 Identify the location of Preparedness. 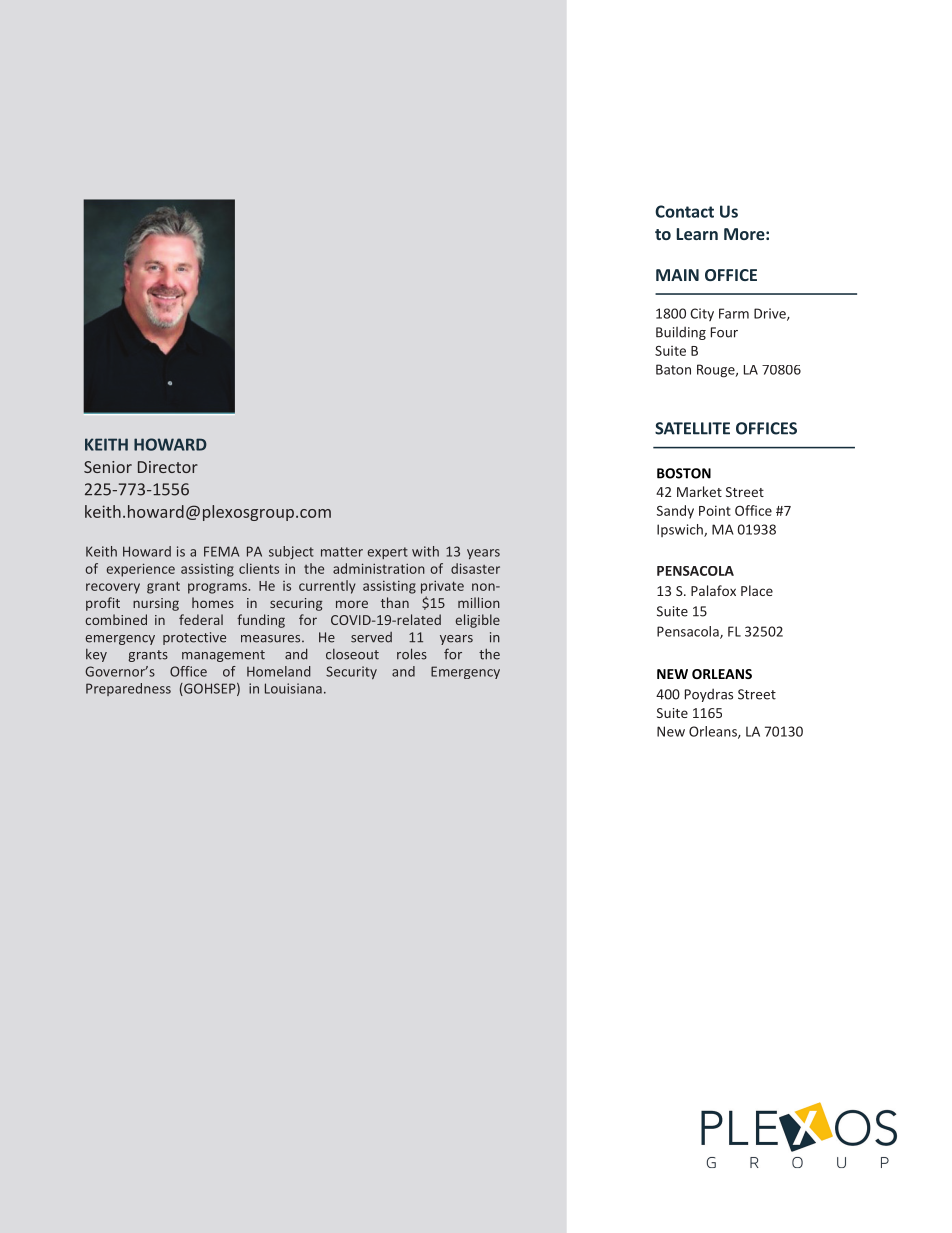
(128, 689).
